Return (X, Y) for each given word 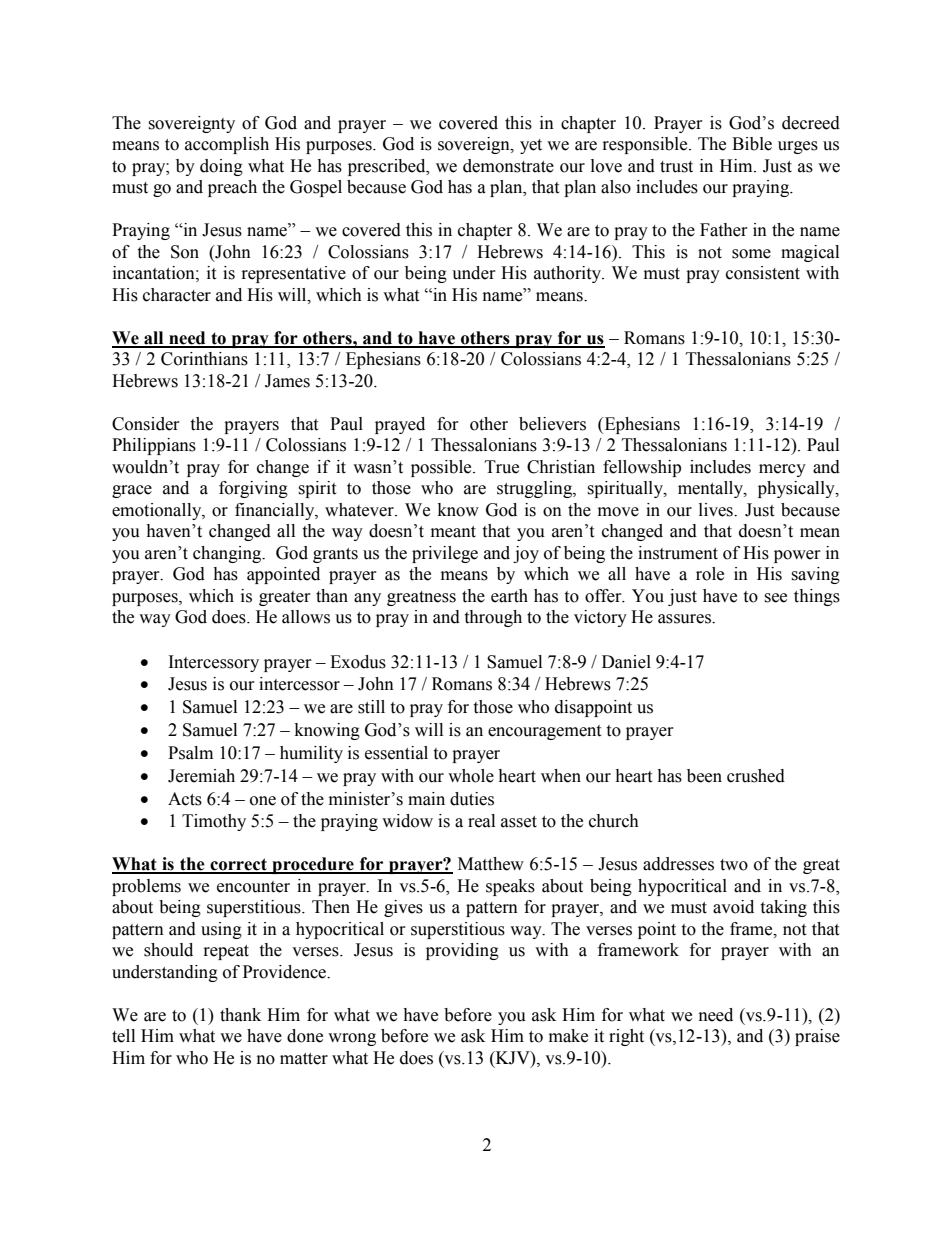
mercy (782, 470)
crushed (756, 776)
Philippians (154, 446)
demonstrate (508, 166)
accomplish (227, 145)
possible (442, 468)
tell (123, 1036)
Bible (752, 144)
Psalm (190, 753)
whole (471, 776)
